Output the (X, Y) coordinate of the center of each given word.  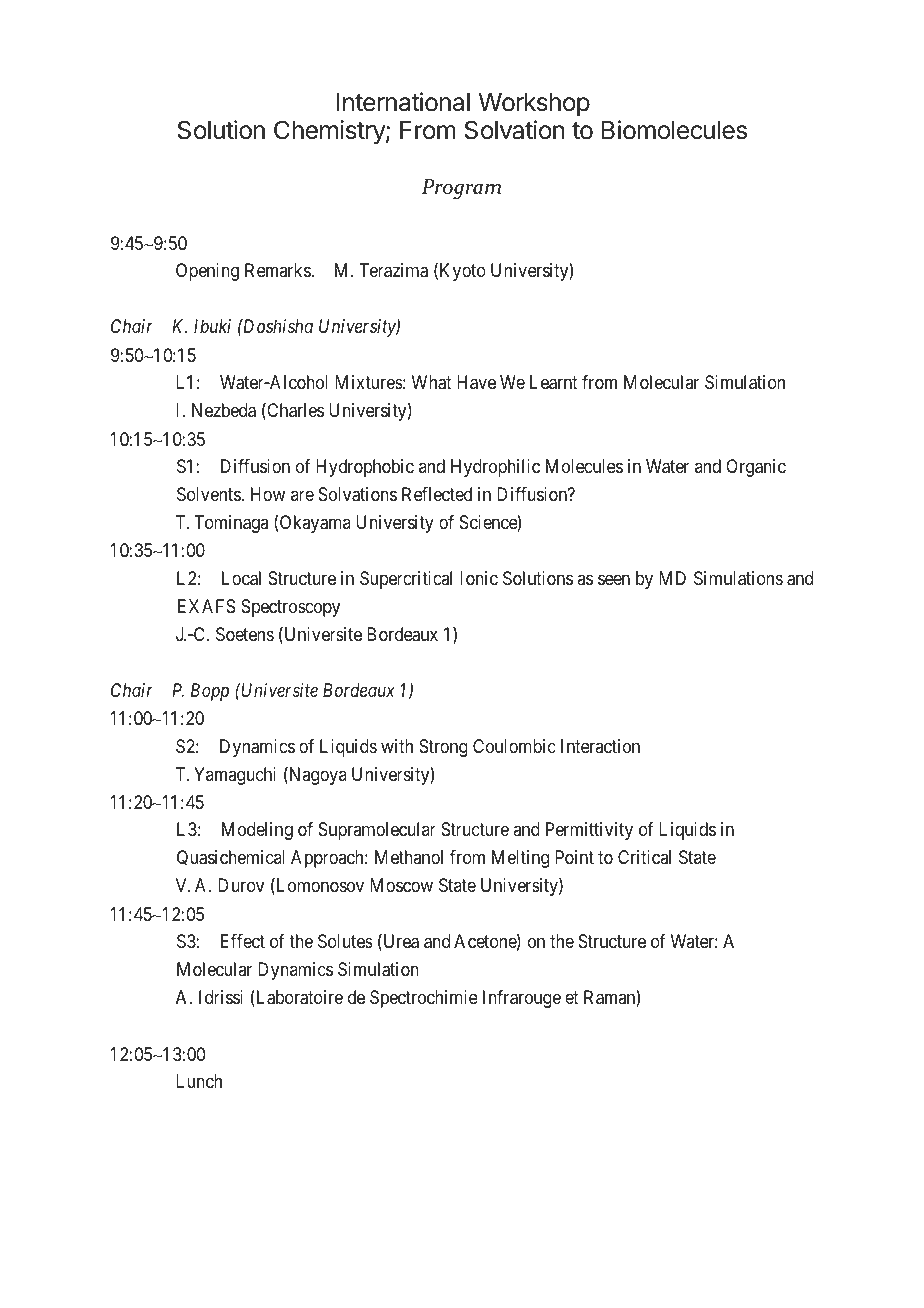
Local (241, 578)
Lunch (199, 1081)
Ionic (479, 578)
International (403, 102)
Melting (520, 859)
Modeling (257, 831)
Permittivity (589, 831)
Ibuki (212, 326)
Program (461, 189)
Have (476, 382)
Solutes (345, 941)
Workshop (534, 104)
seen (614, 579)
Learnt (554, 382)
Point (574, 857)
